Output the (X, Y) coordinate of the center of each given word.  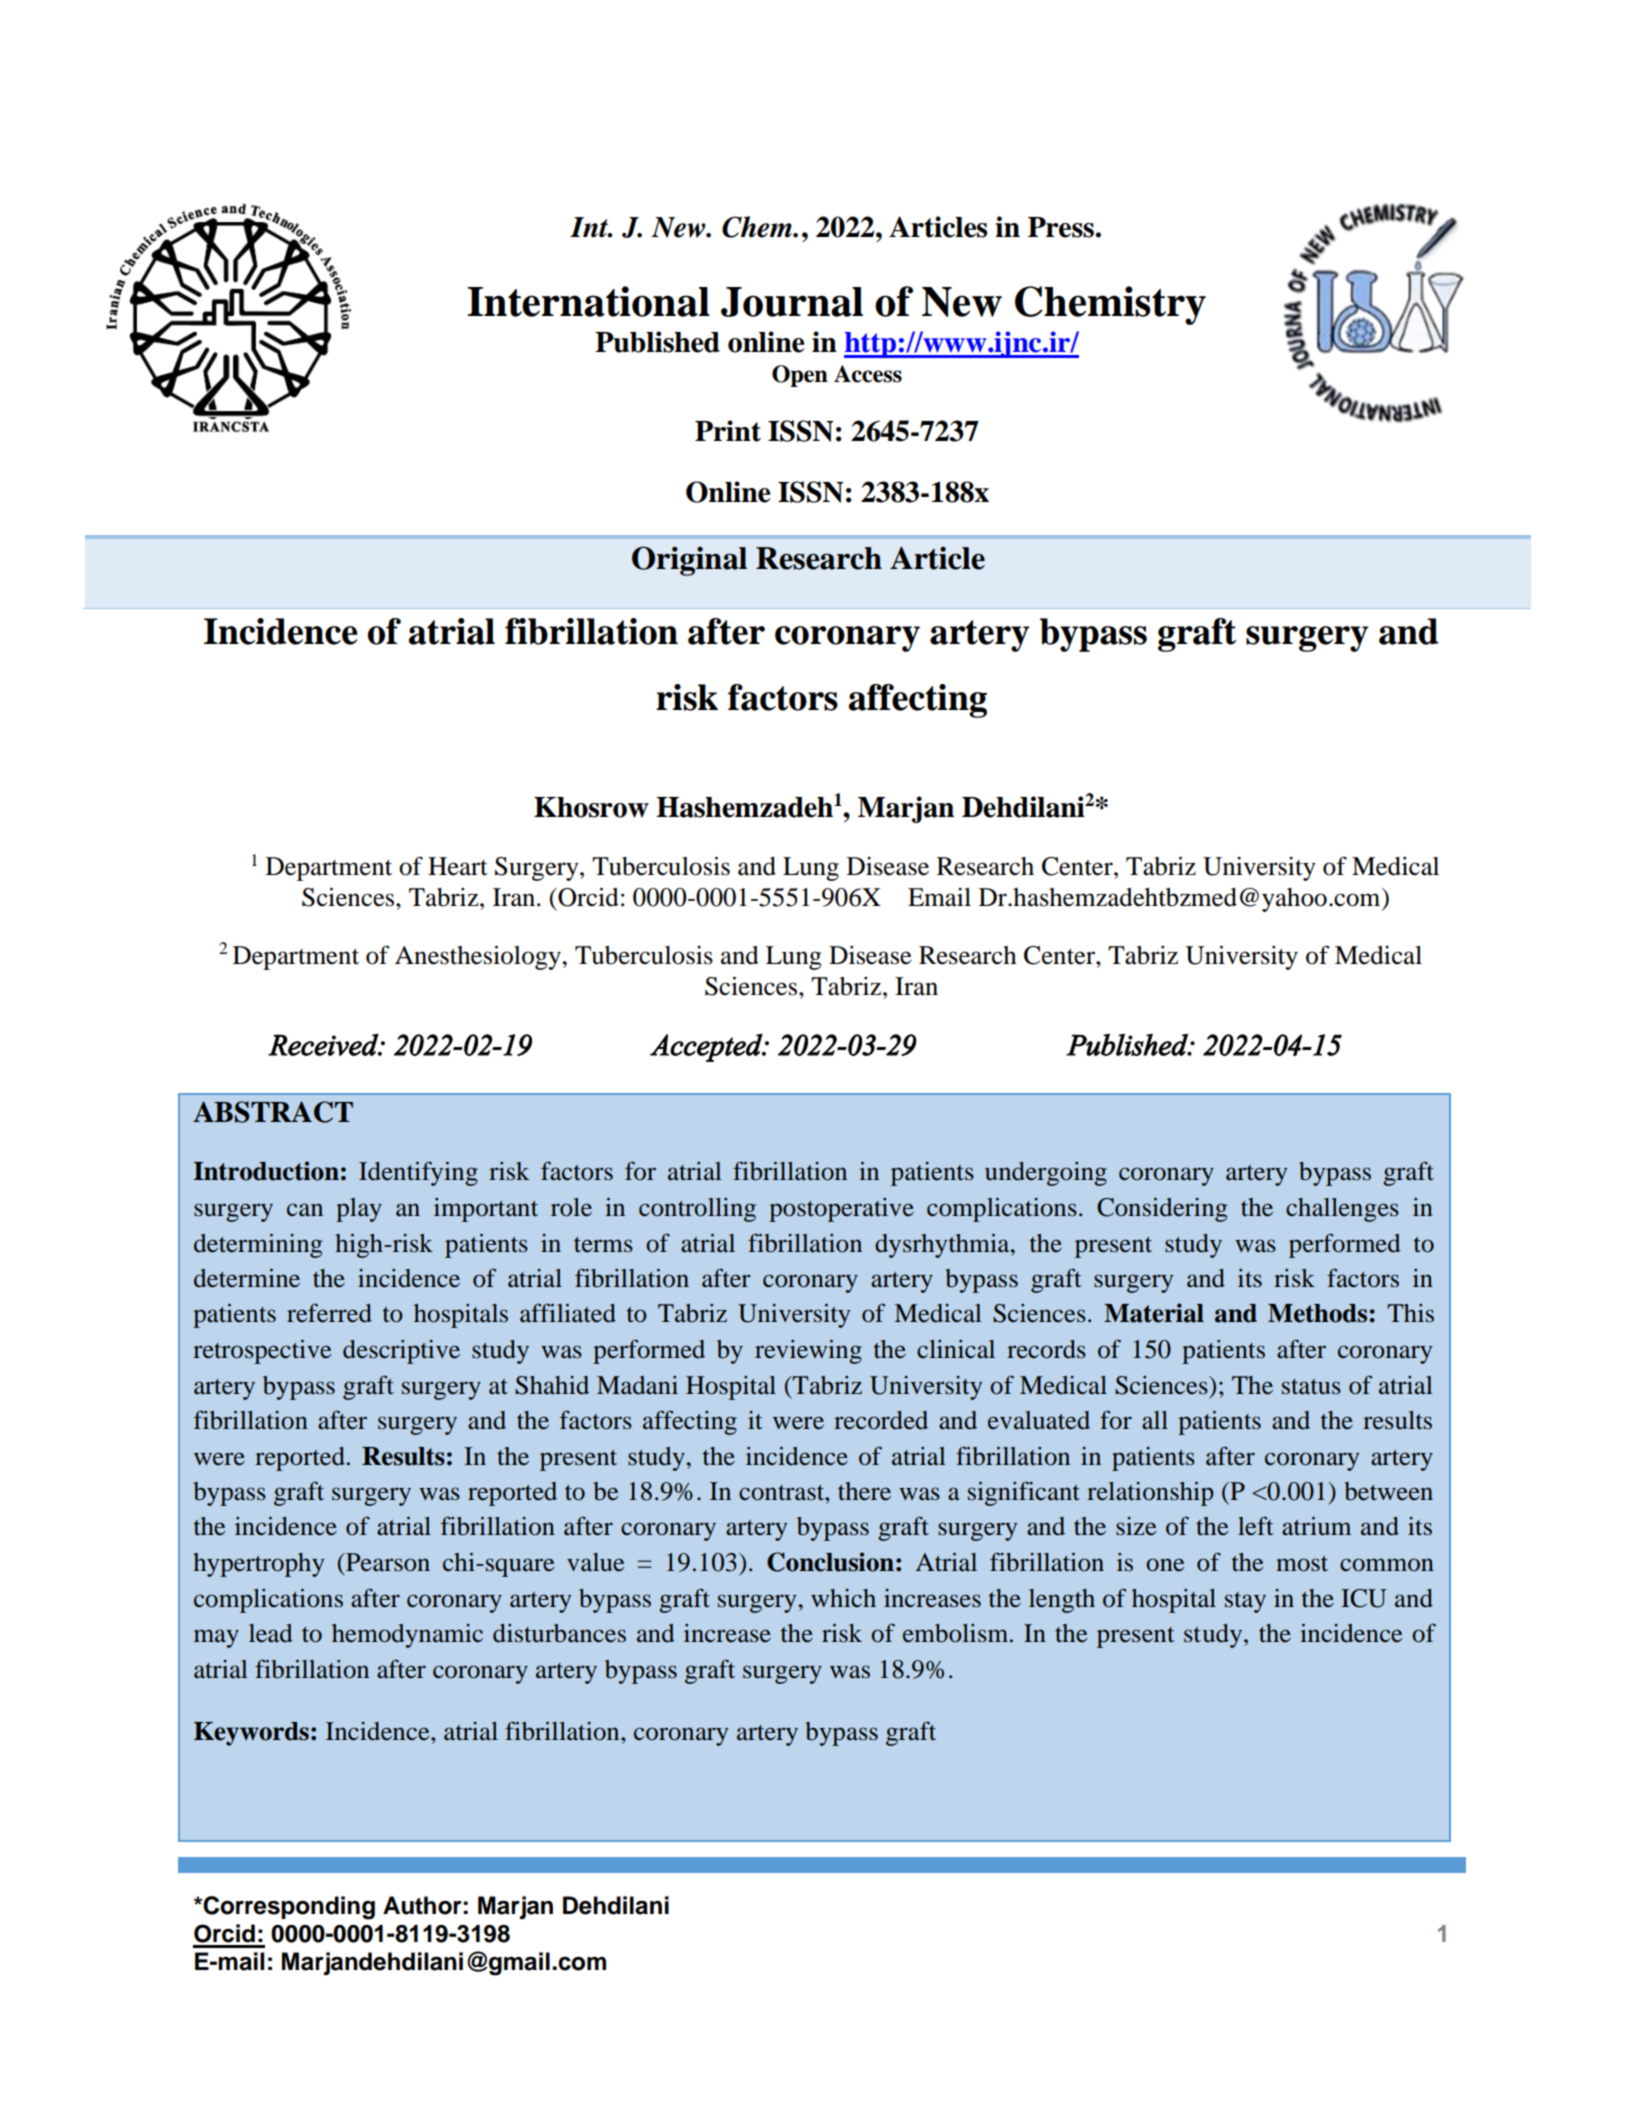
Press (1061, 227)
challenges (1342, 1210)
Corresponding (288, 1908)
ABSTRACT (273, 1112)
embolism (957, 1633)
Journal (792, 302)
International (588, 301)
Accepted (707, 1048)
